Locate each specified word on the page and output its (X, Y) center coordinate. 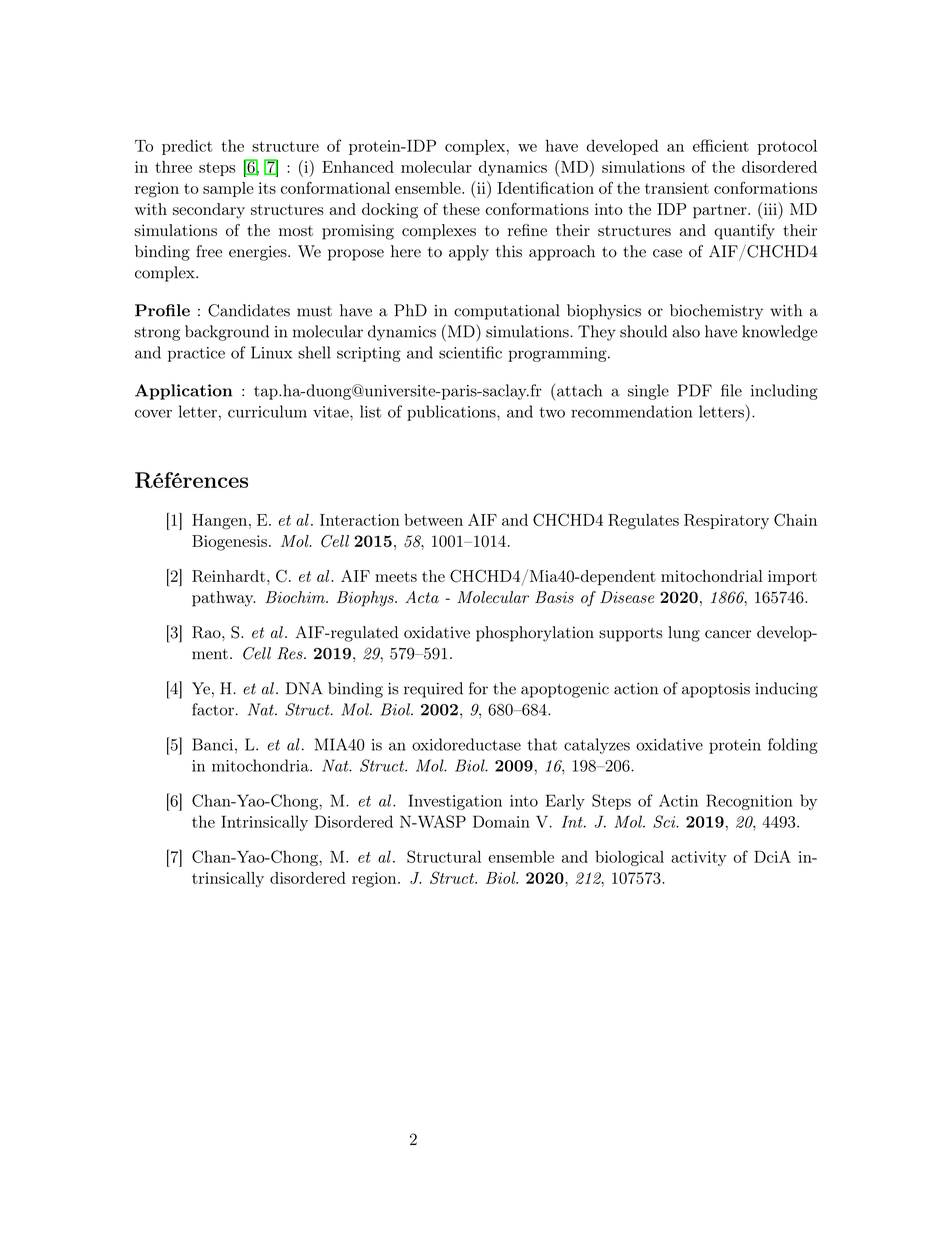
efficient (721, 145)
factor (213, 709)
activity (699, 858)
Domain (501, 821)
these (461, 209)
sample (228, 189)
